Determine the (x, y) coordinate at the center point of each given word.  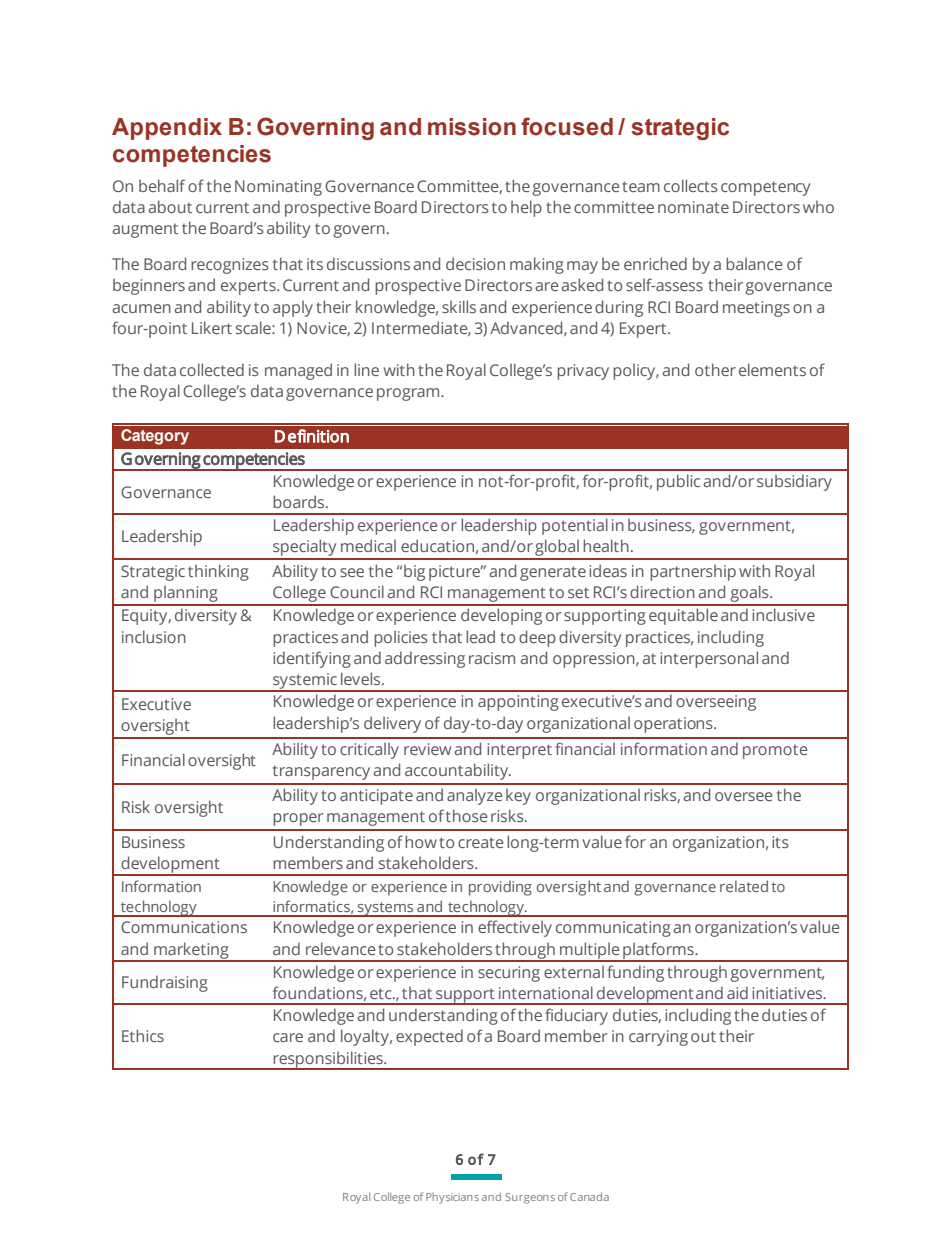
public (678, 482)
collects (691, 185)
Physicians (452, 1198)
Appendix (167, 129)
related (744, 886)
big (414, 572)
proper (298, 819)
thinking (218, 572)
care (288, 1037)
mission (472, 127)
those (467, 815)
